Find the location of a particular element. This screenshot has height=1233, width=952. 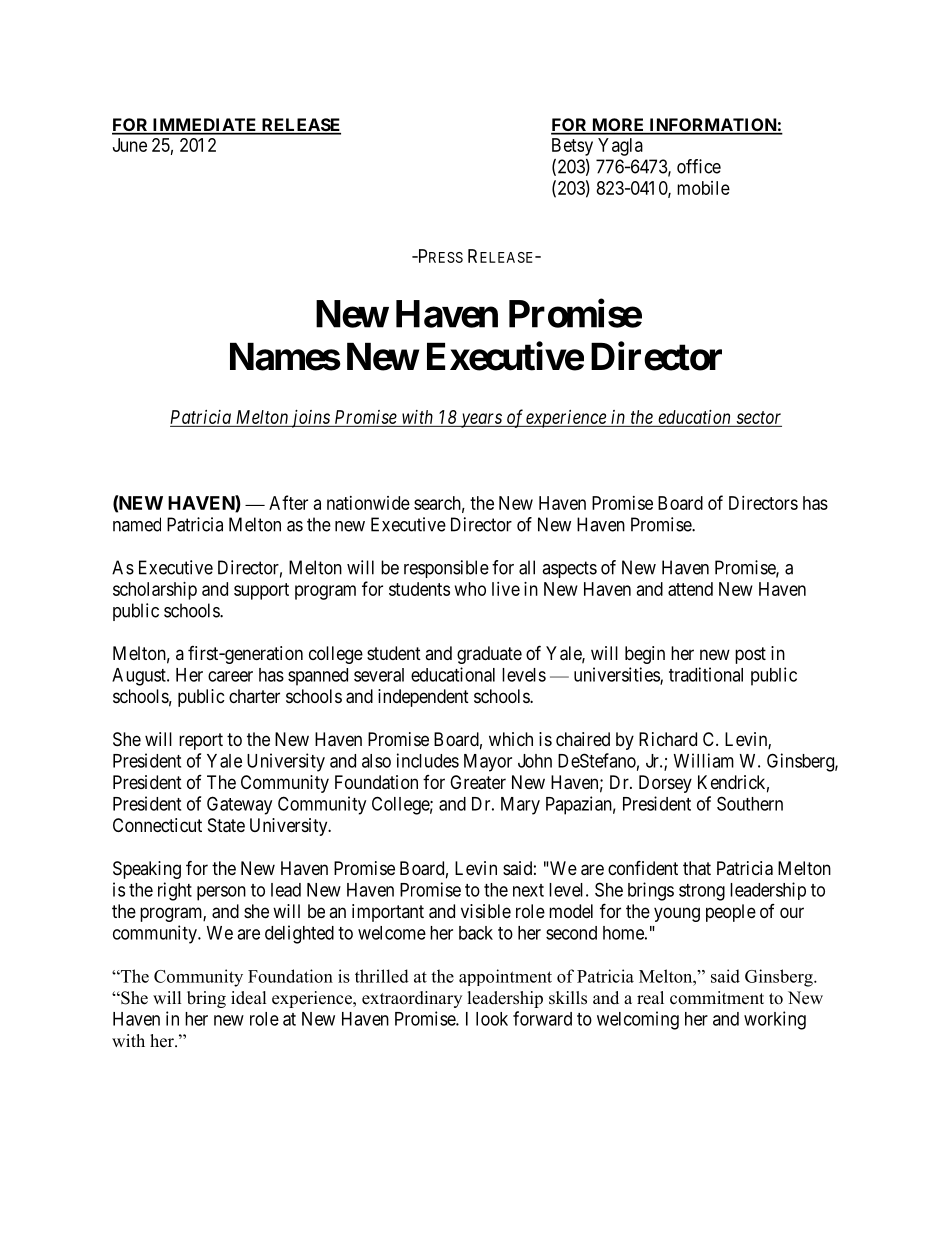

graduate is located at coordinates (489, 655).
